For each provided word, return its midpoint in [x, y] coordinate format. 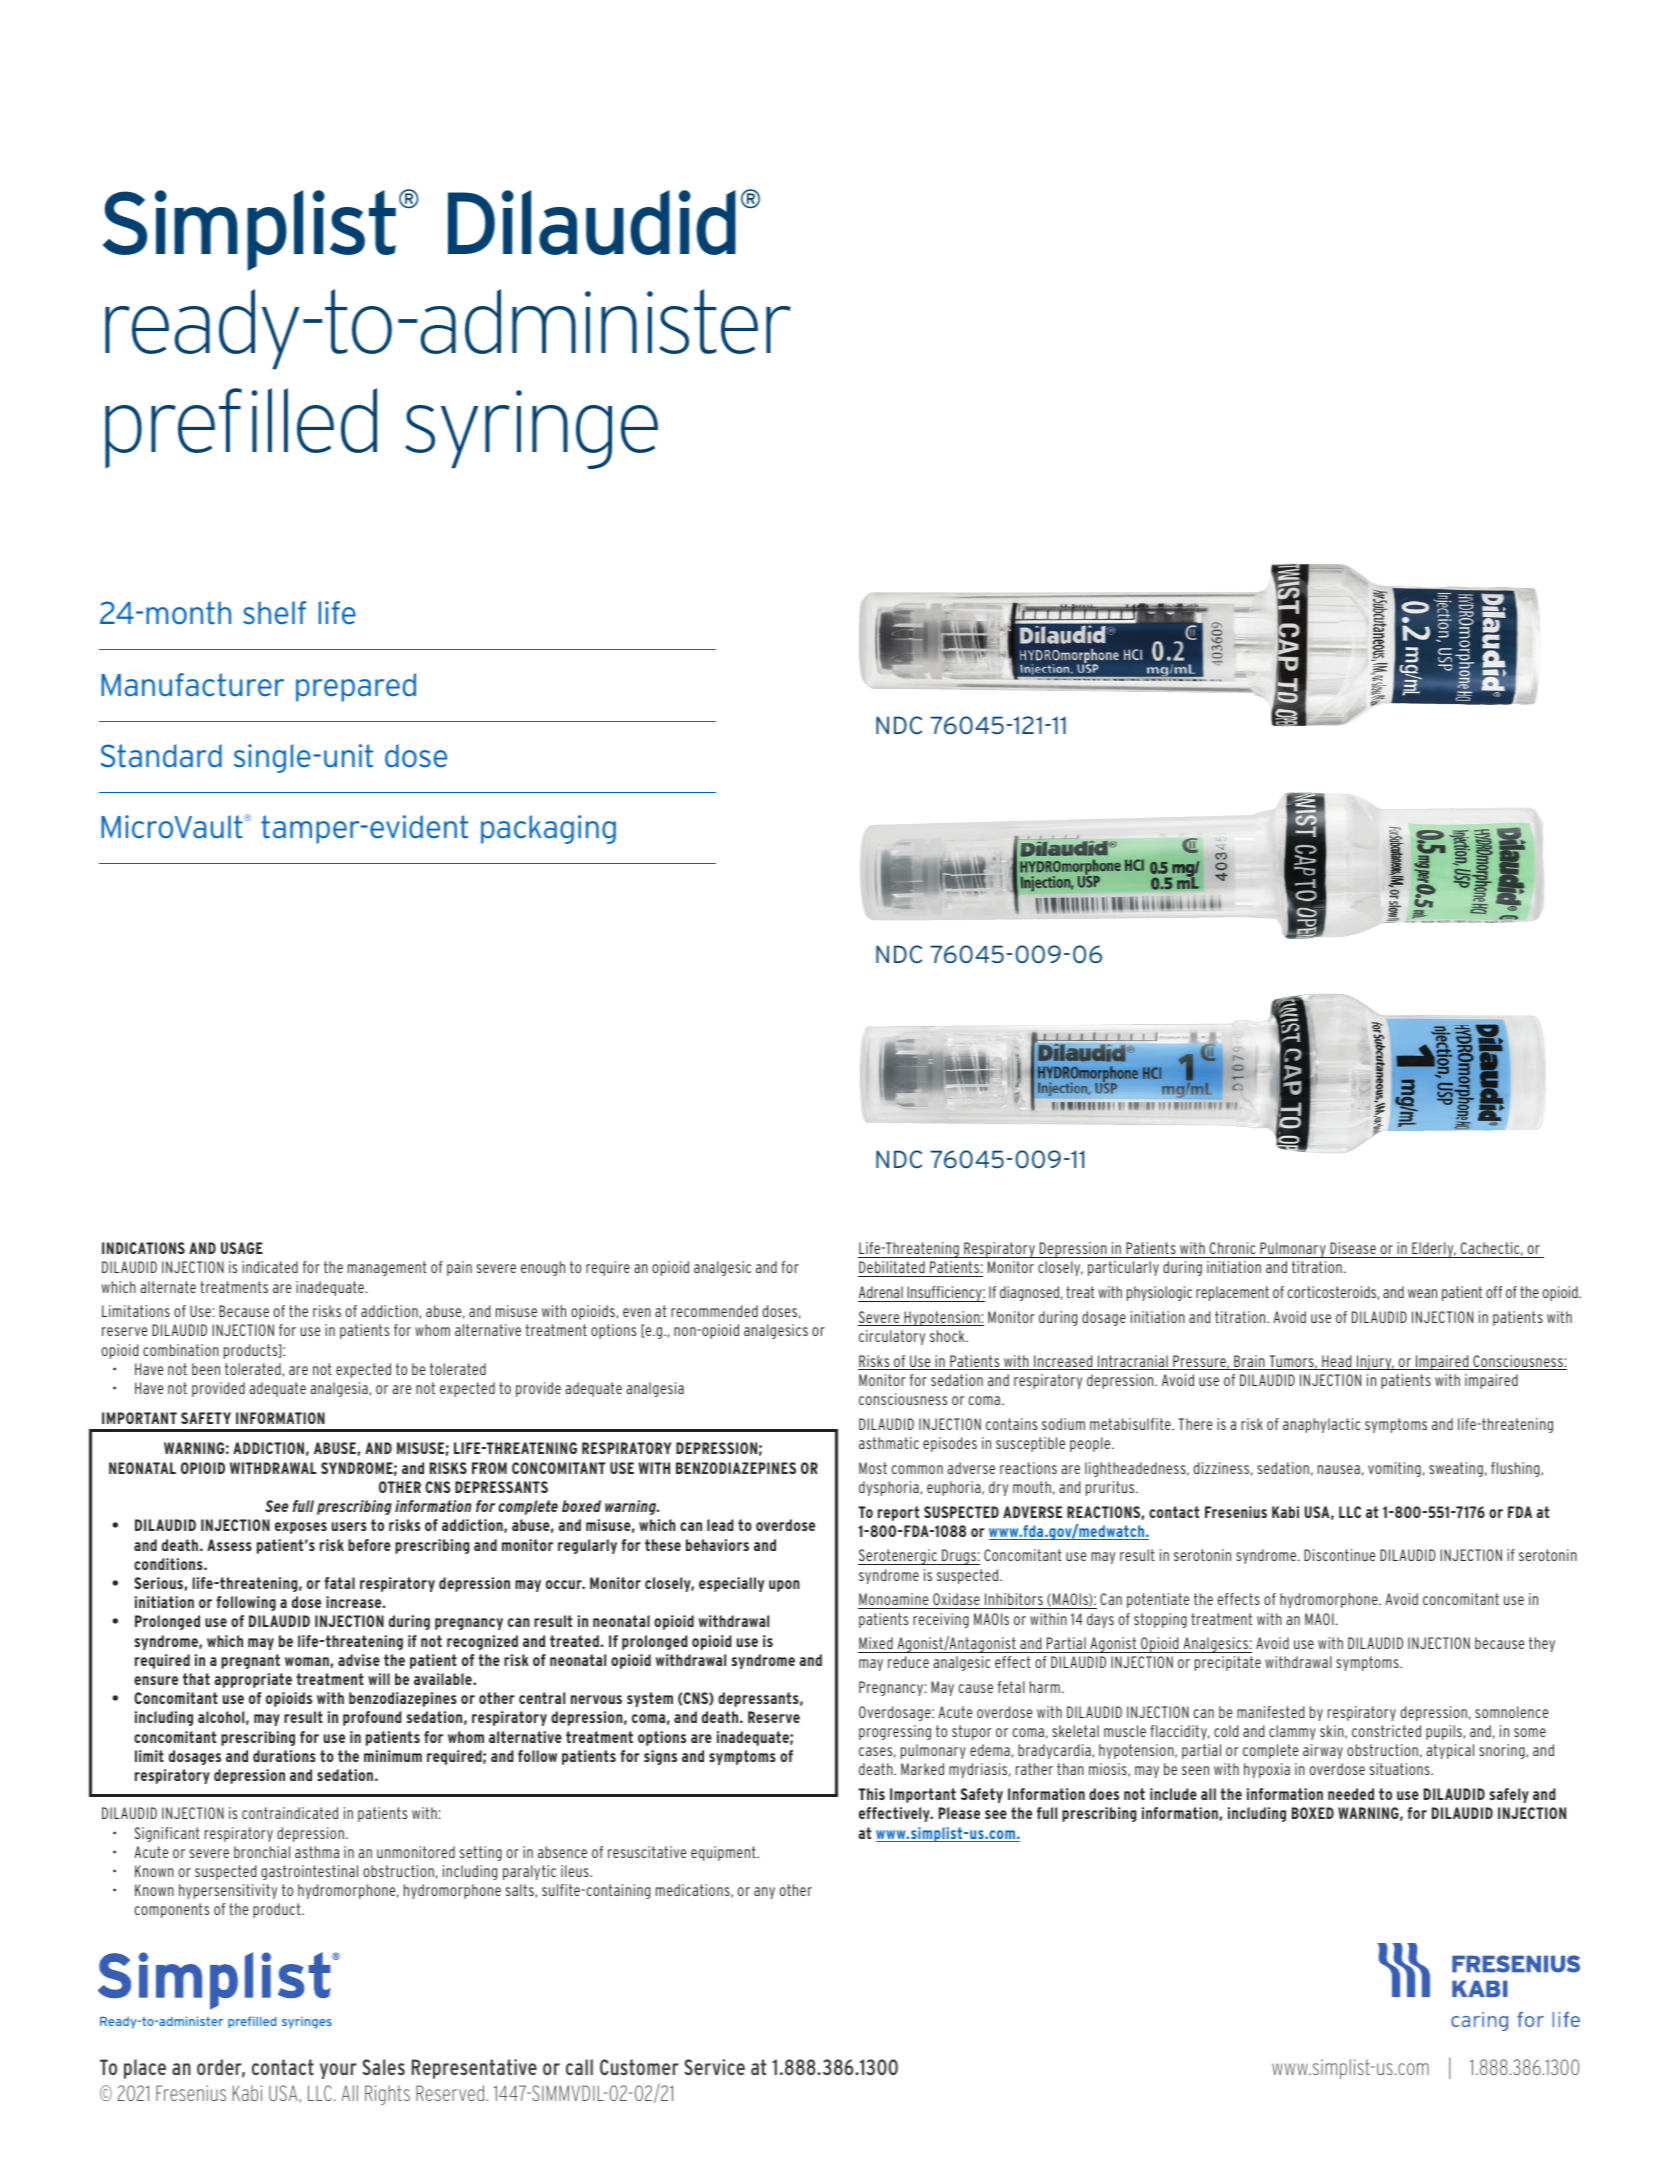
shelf [274, 613]
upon [784, 1586]
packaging [548, 829]
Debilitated [892, 1269]
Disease [1353, 1248]
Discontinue [1340, 1555]
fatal [339, 1583]
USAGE [242, 1248]
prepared [356, 687]
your [338, 2071]
